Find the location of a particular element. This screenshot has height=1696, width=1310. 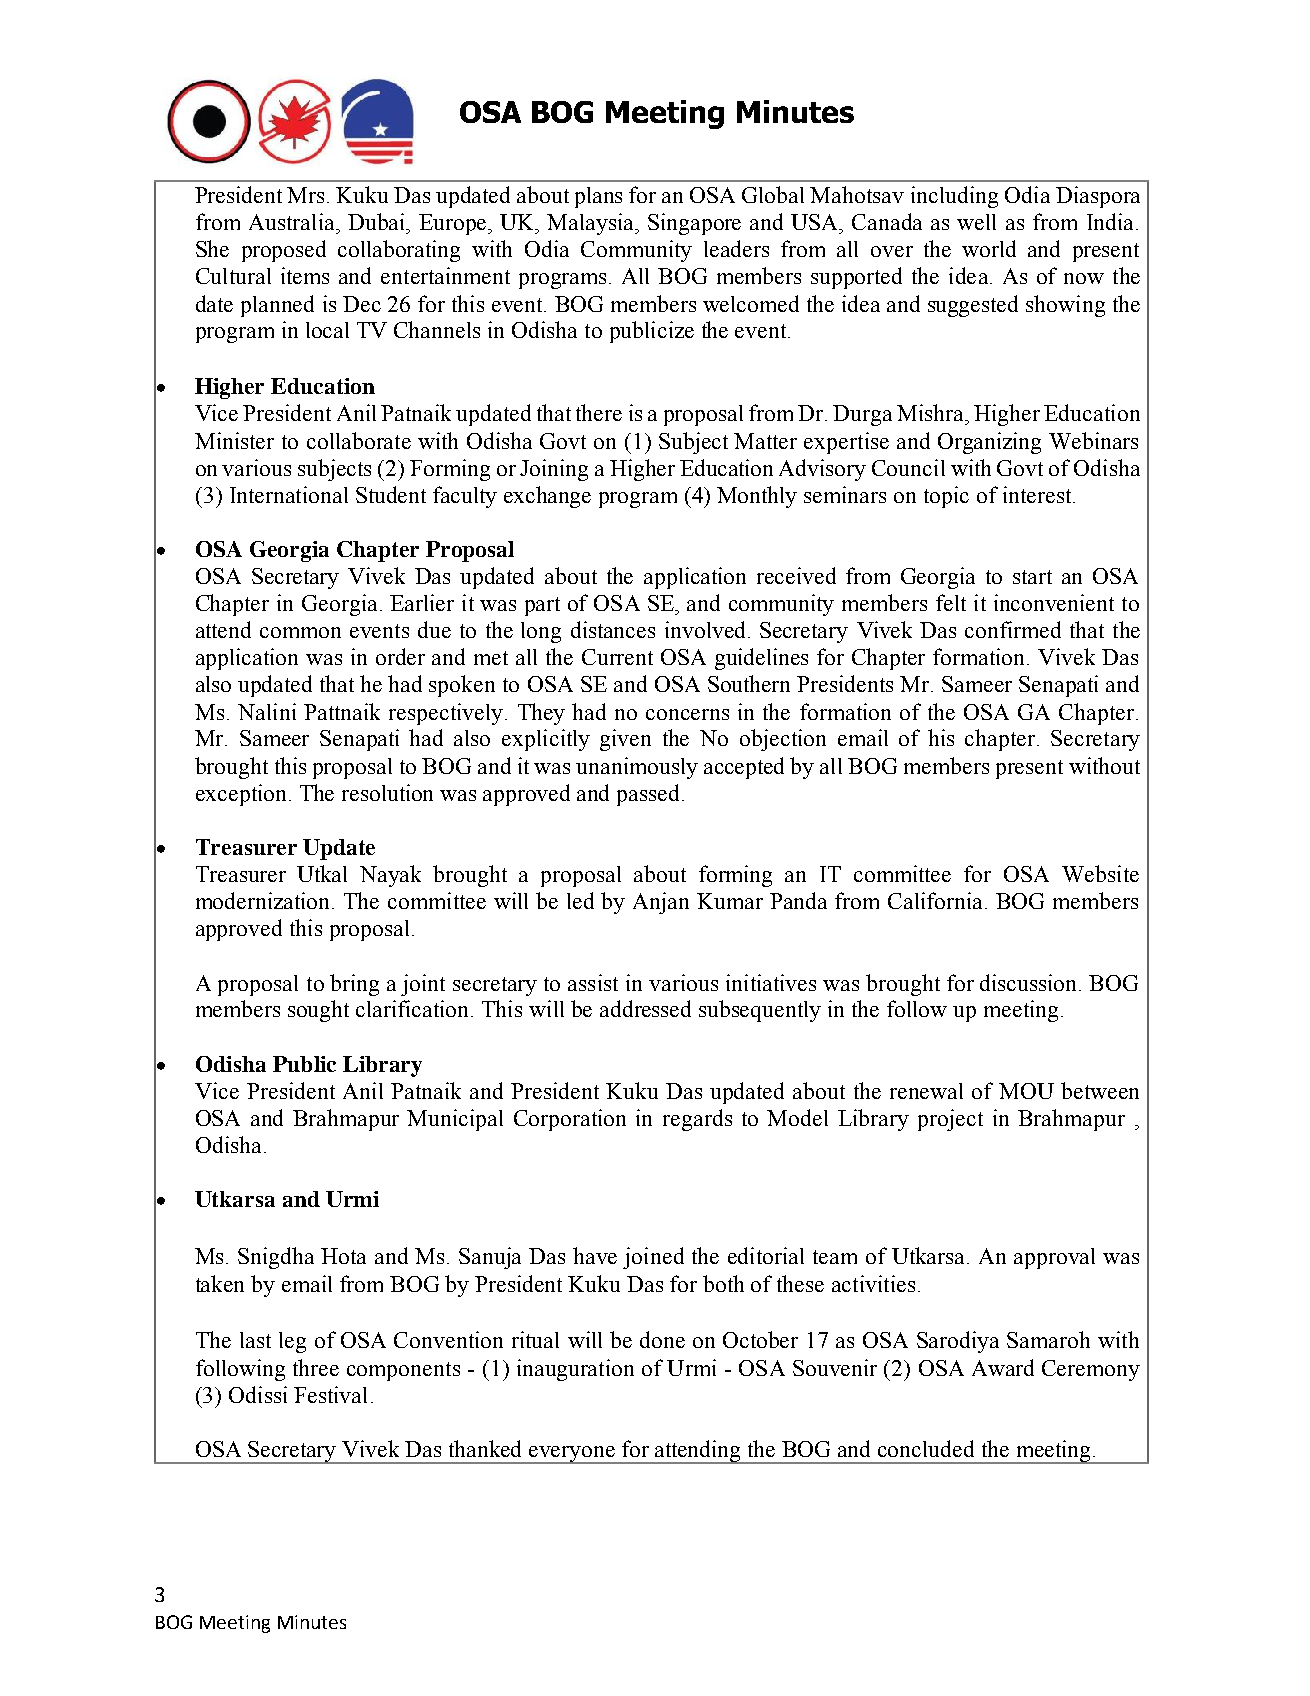

International is located at coordinates (289, 494).
